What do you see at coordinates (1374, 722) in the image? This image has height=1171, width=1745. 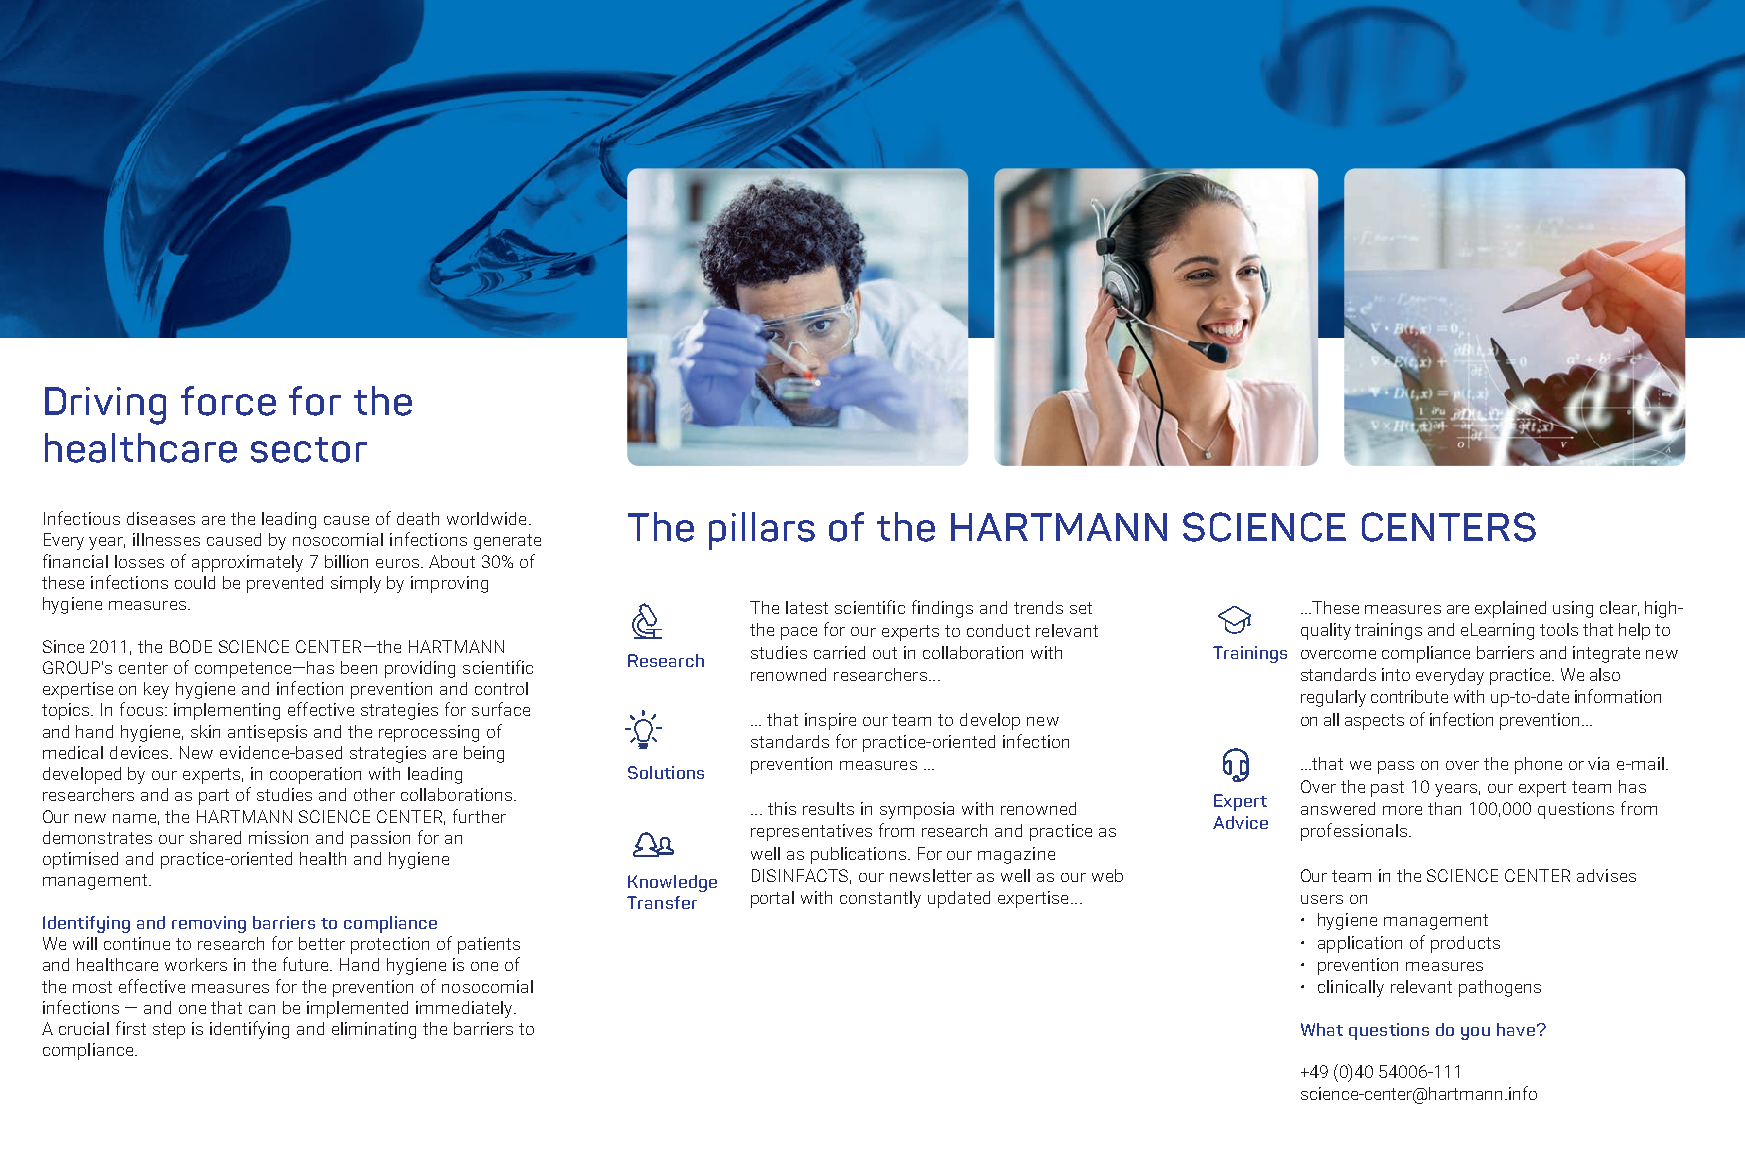 I see `aspects` at bounding box center [1374, 722].
